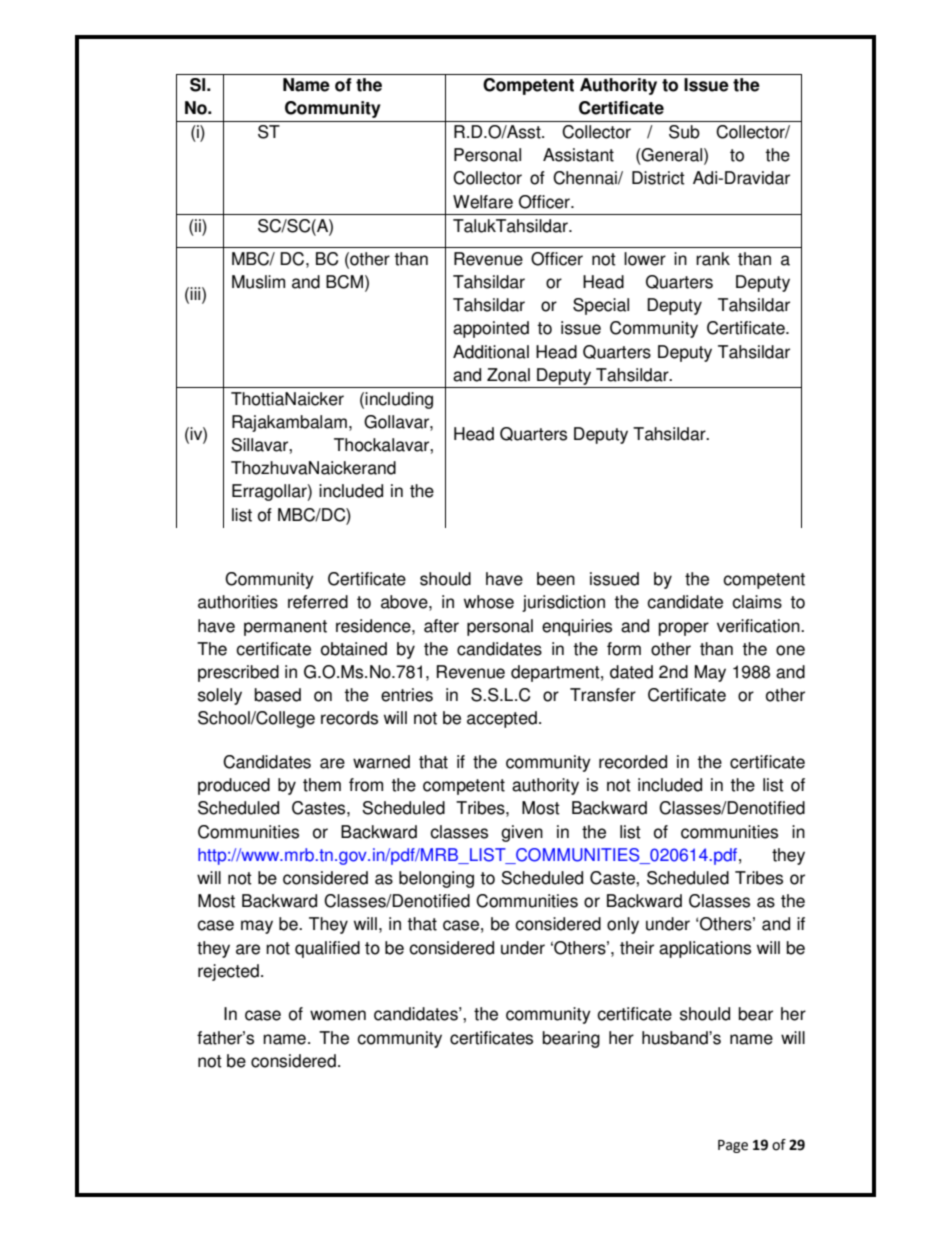 The width and height of the screenshot is (952, 1233). Describe the element at coordinates (338, 1015) in the screenshot. I see `women` at that location.
